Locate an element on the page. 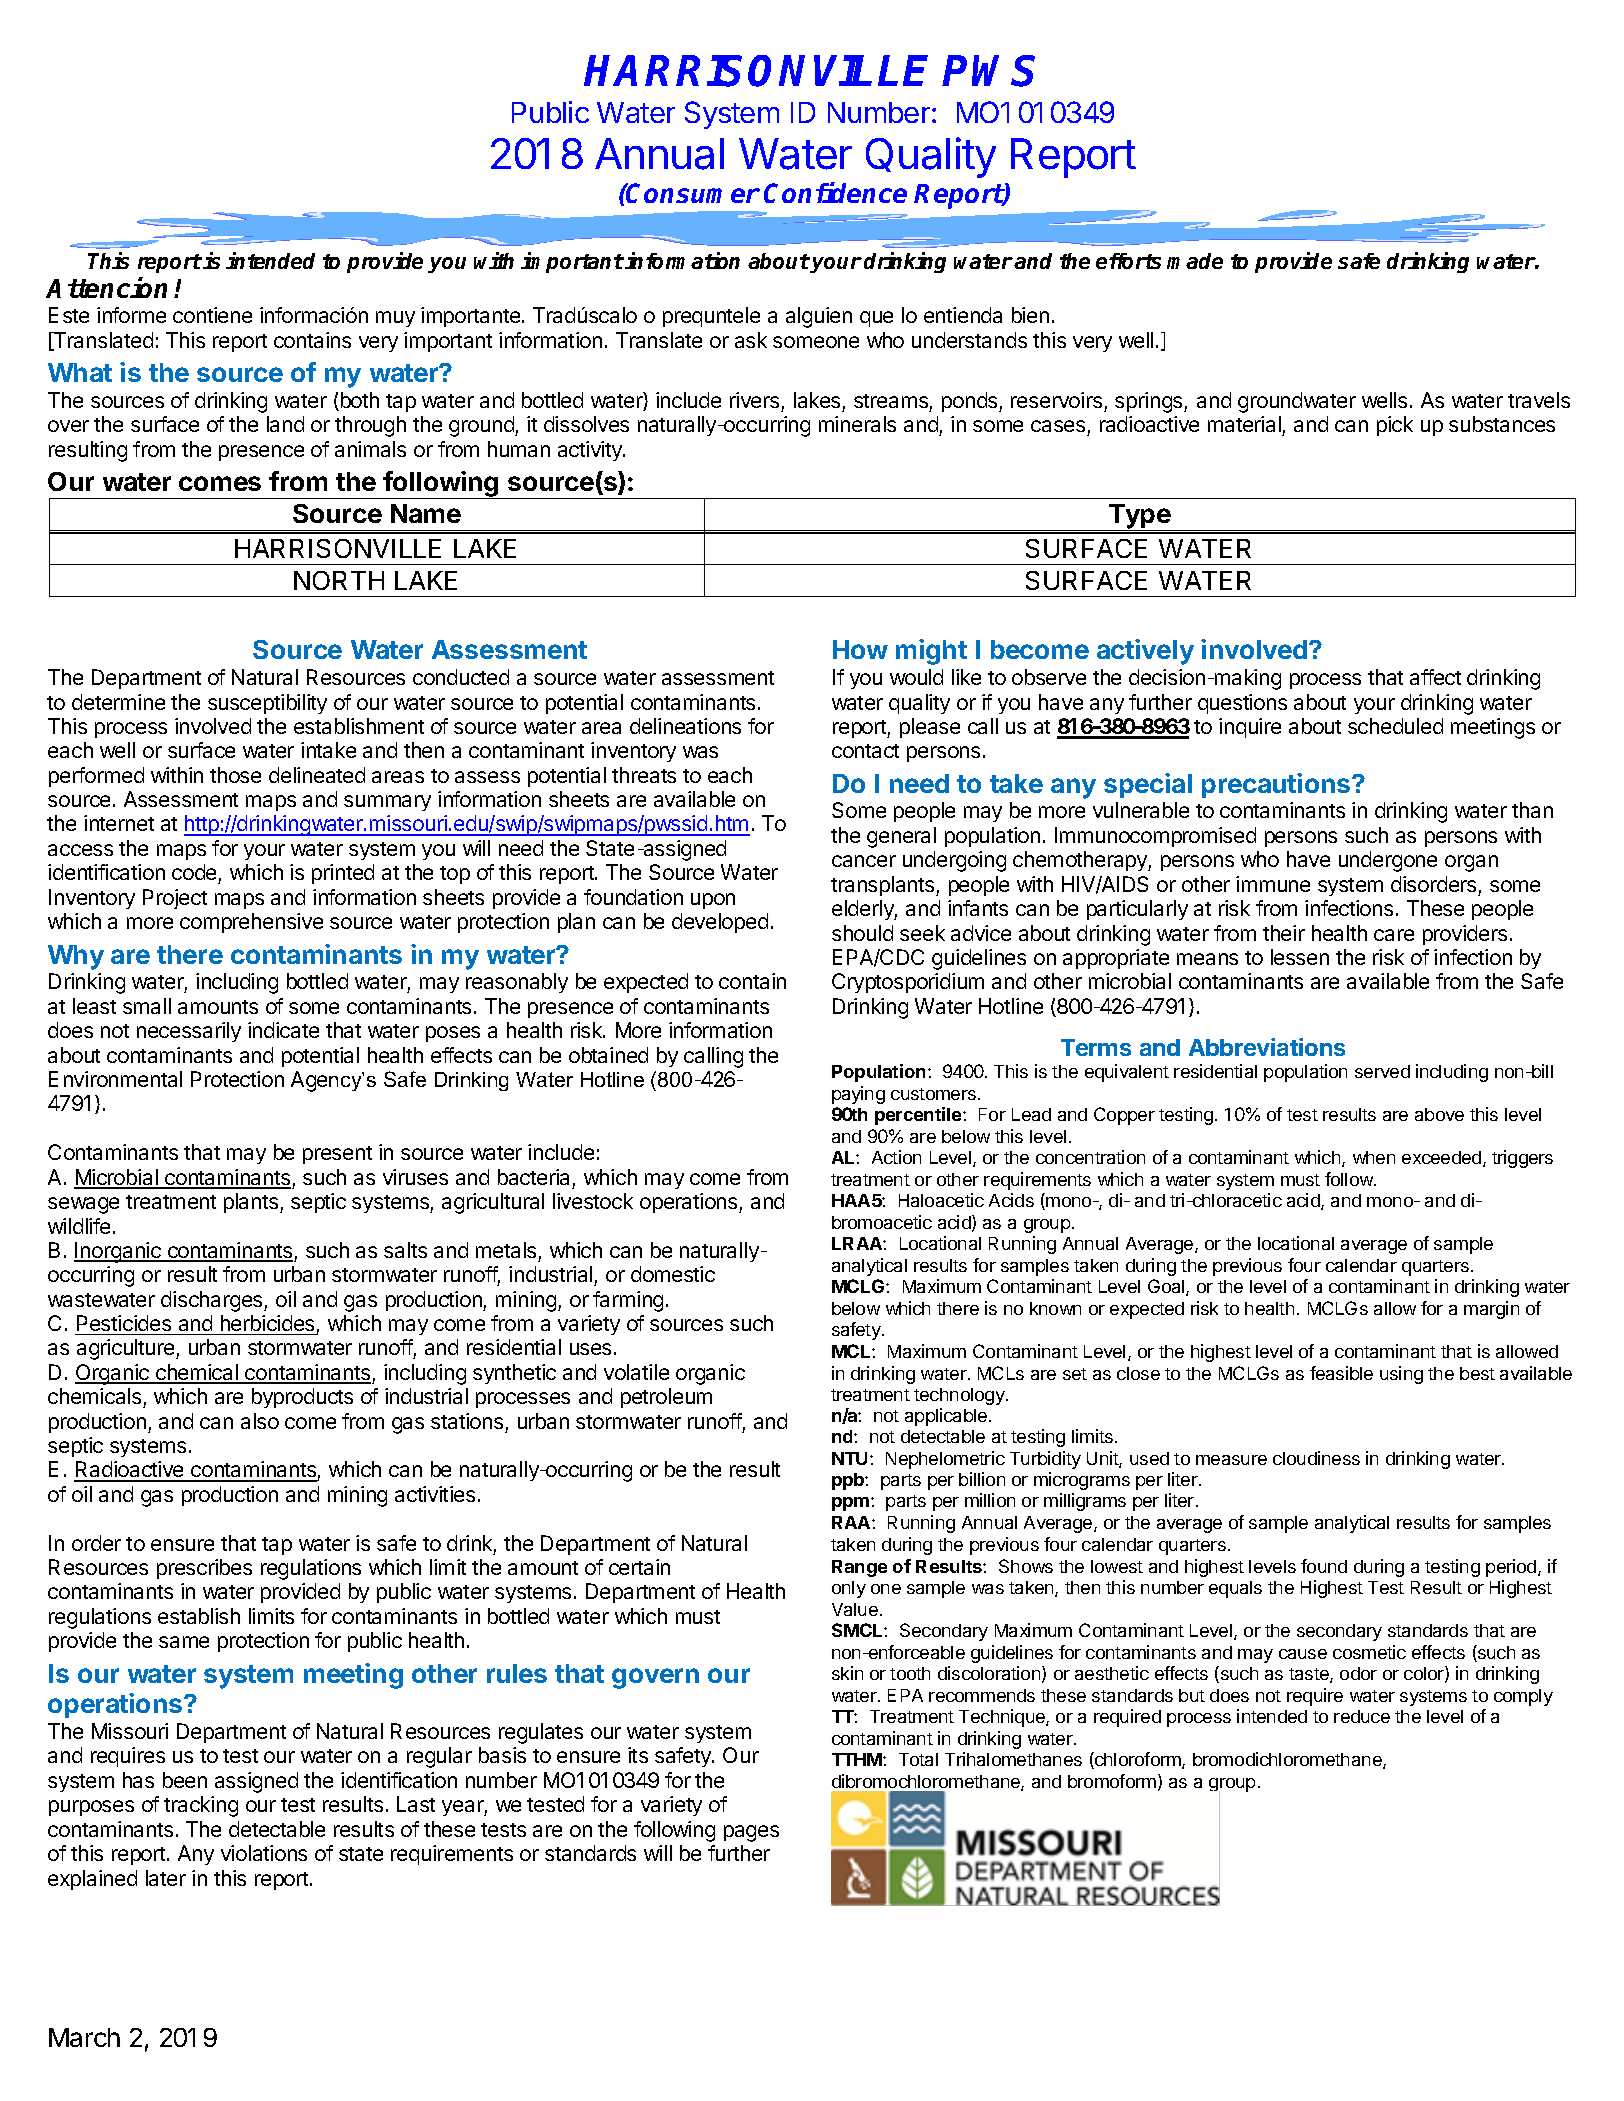 This page has height=2101, width=1624. equals is located at coordinates (1235, 1589).
